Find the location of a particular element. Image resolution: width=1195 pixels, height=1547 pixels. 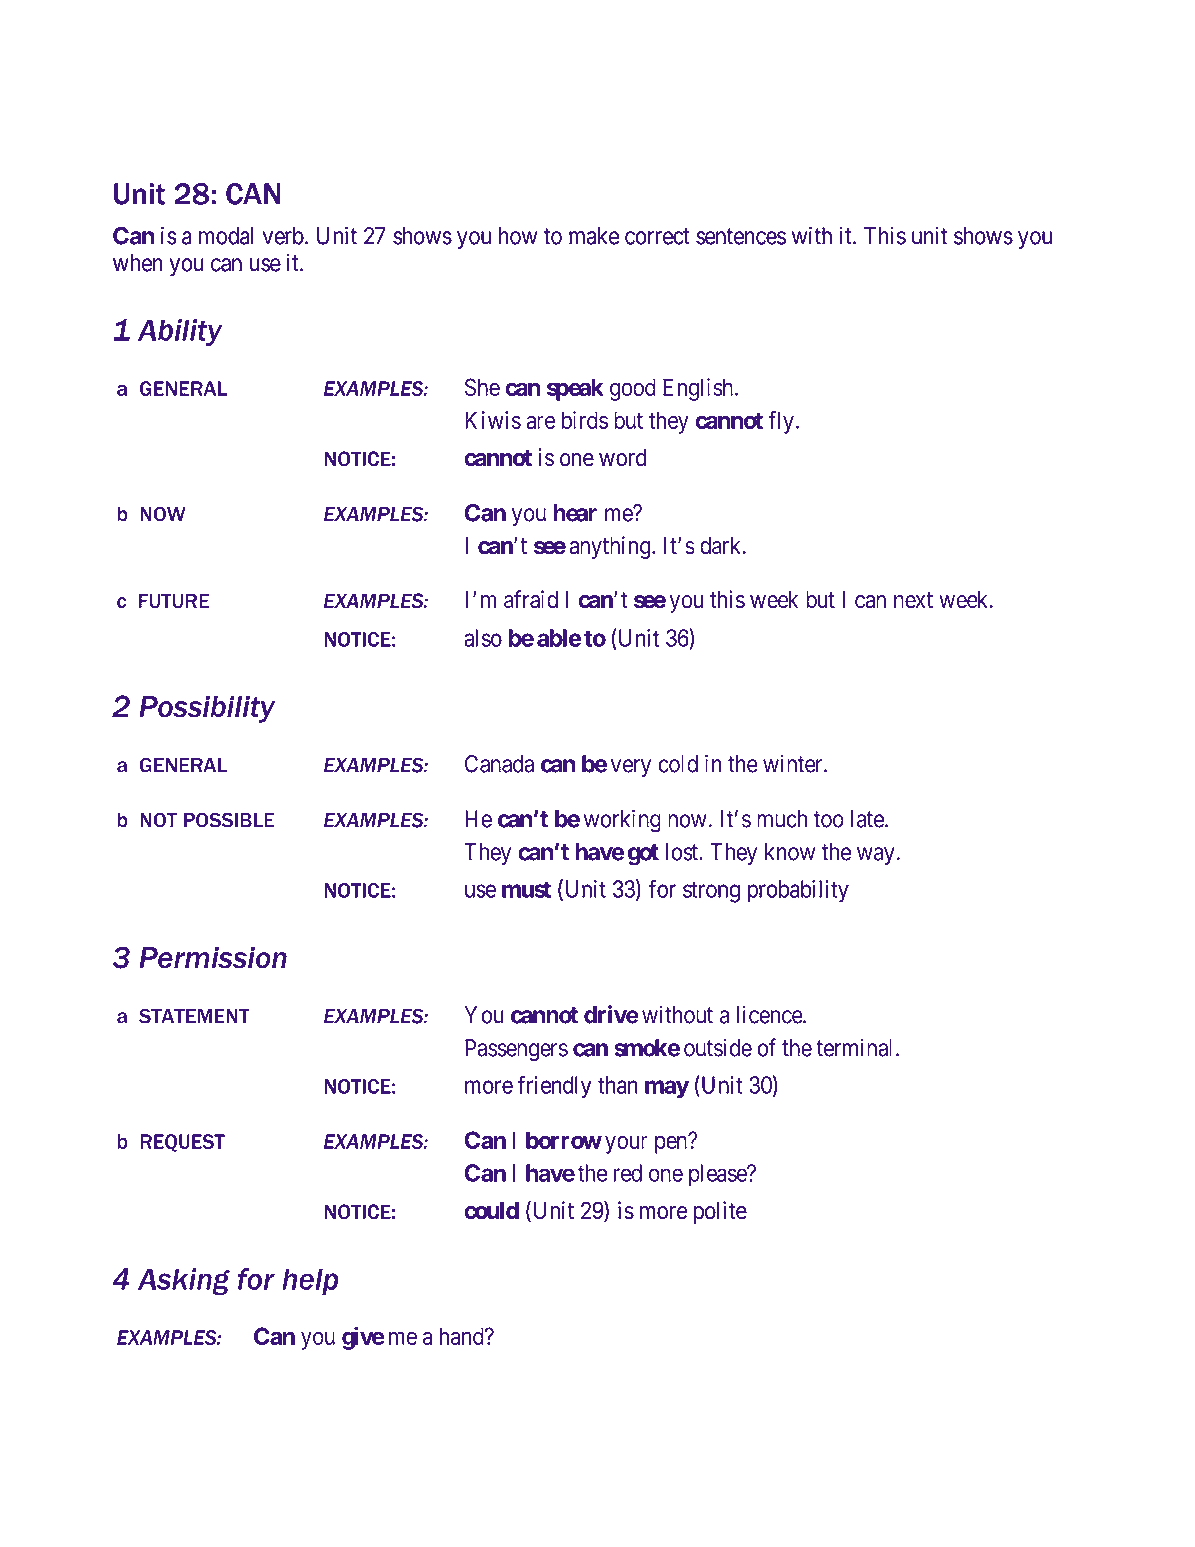

modal is located at coordinates (226, 236).
